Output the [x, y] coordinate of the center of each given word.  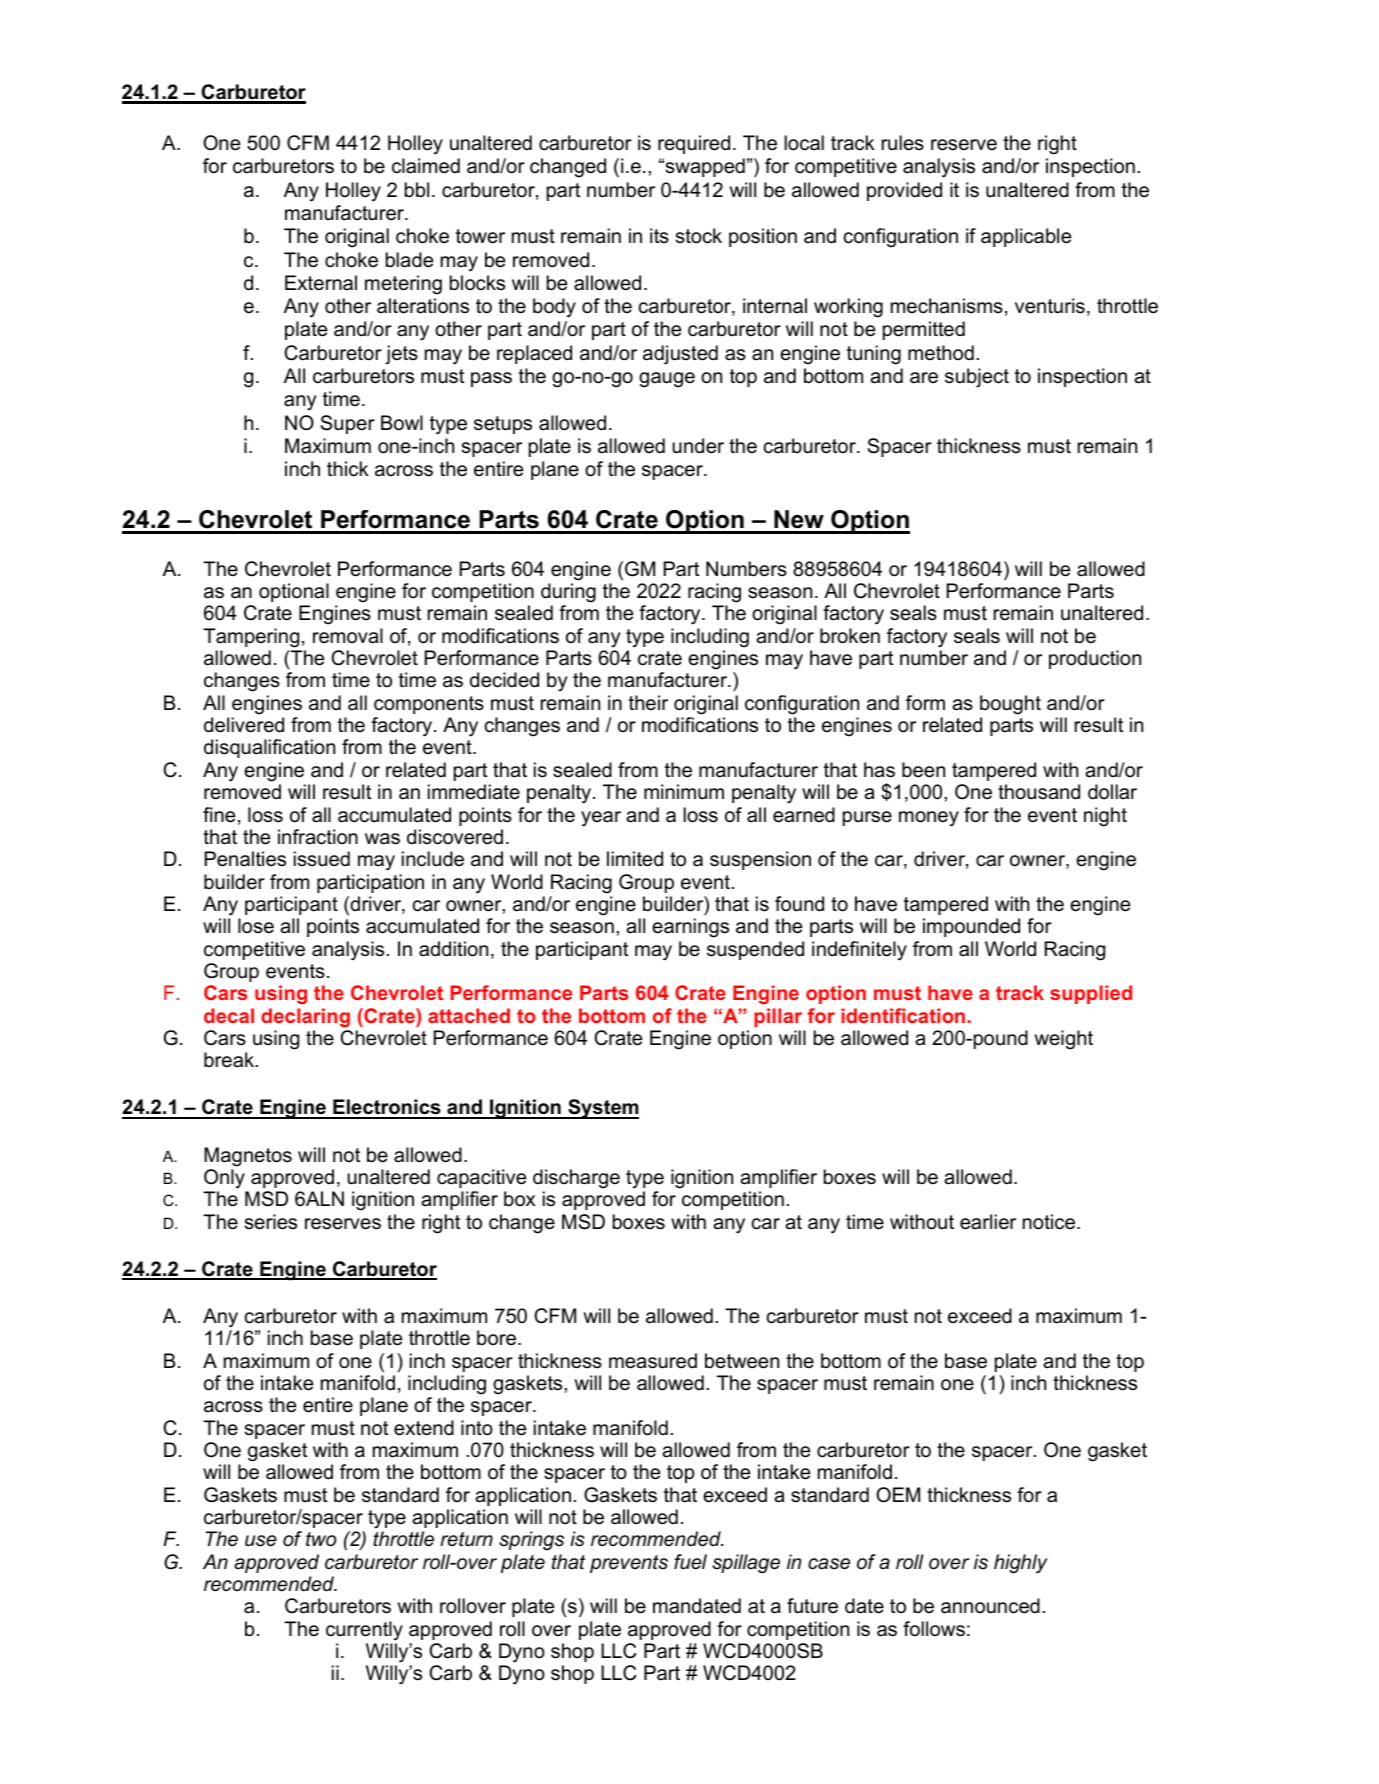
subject [977, 378]
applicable [1026, 237]
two [321, 1539]
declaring [305, 1017]
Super [348, 424]
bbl [417, 190]
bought [1010, 705]
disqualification [269, 748]
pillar [778, 1017]
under [698, 446]
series [271, 1222]
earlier [988, 1222]
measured [653, 1361]
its [659, 236]
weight [1064, 1040]
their [648, 703]
